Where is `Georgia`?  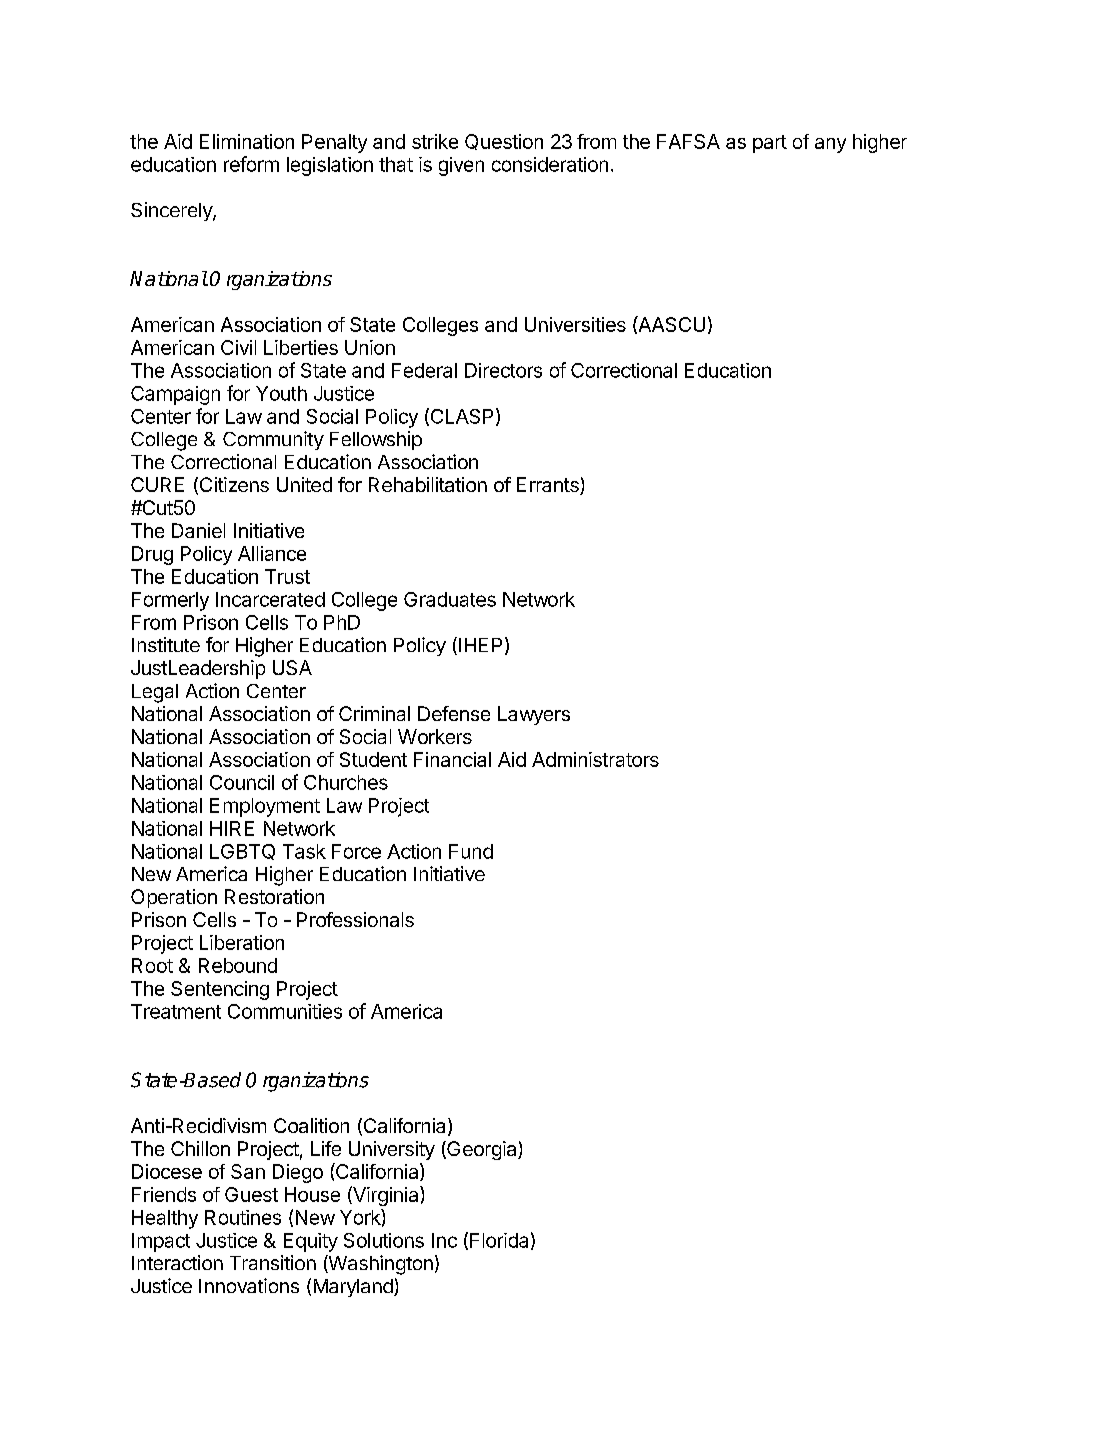
Georgia is located at coordinates (482, 1150).
